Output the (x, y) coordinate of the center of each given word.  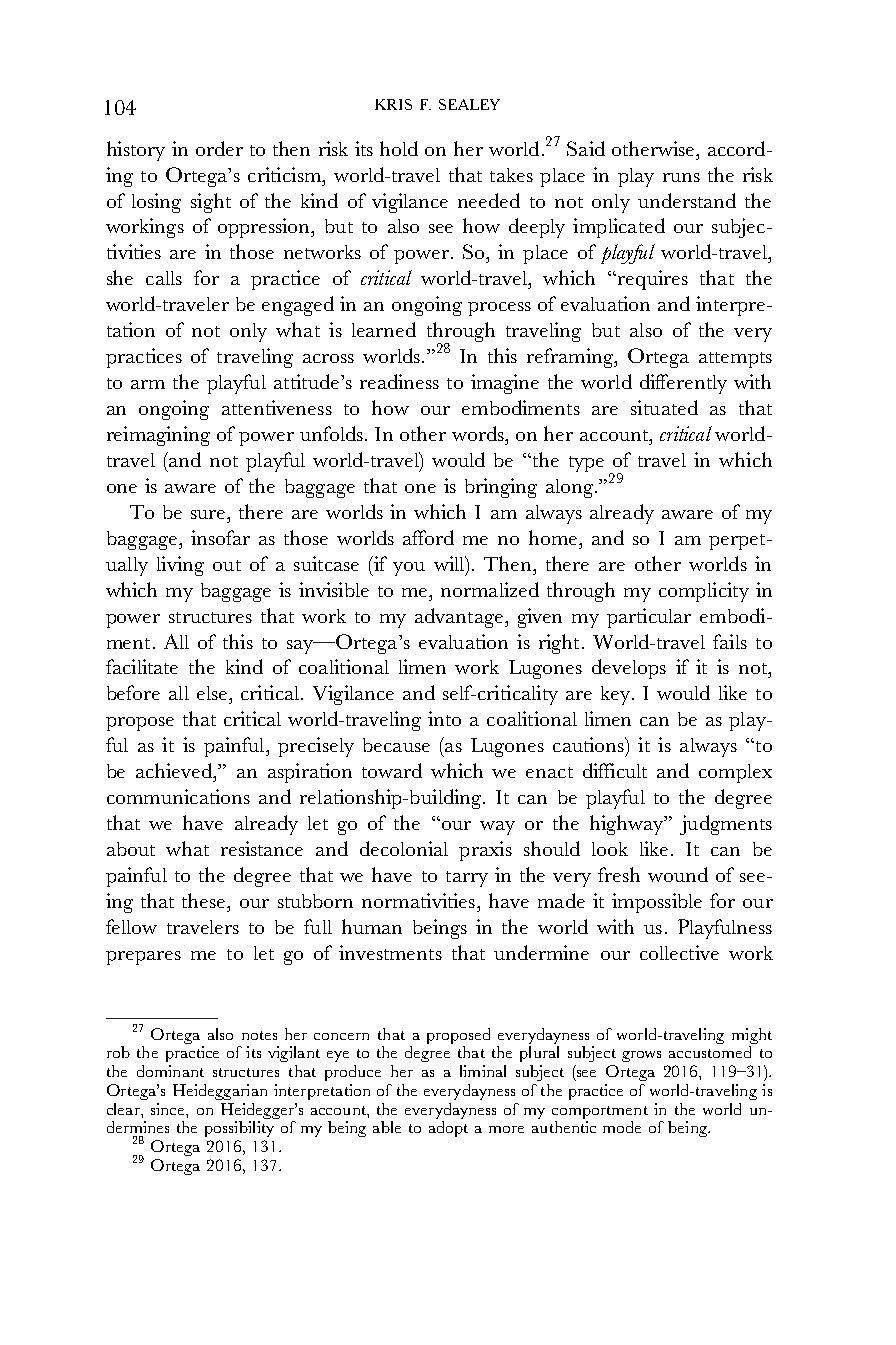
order (219, 148)
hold (399, 148)
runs (681, 177)
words (479, 433)
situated (664, 407)
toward (392, 770)
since (169, 1109)
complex (735, 773)
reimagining (158, 436)
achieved (175, 770)
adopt (448, 1129)
